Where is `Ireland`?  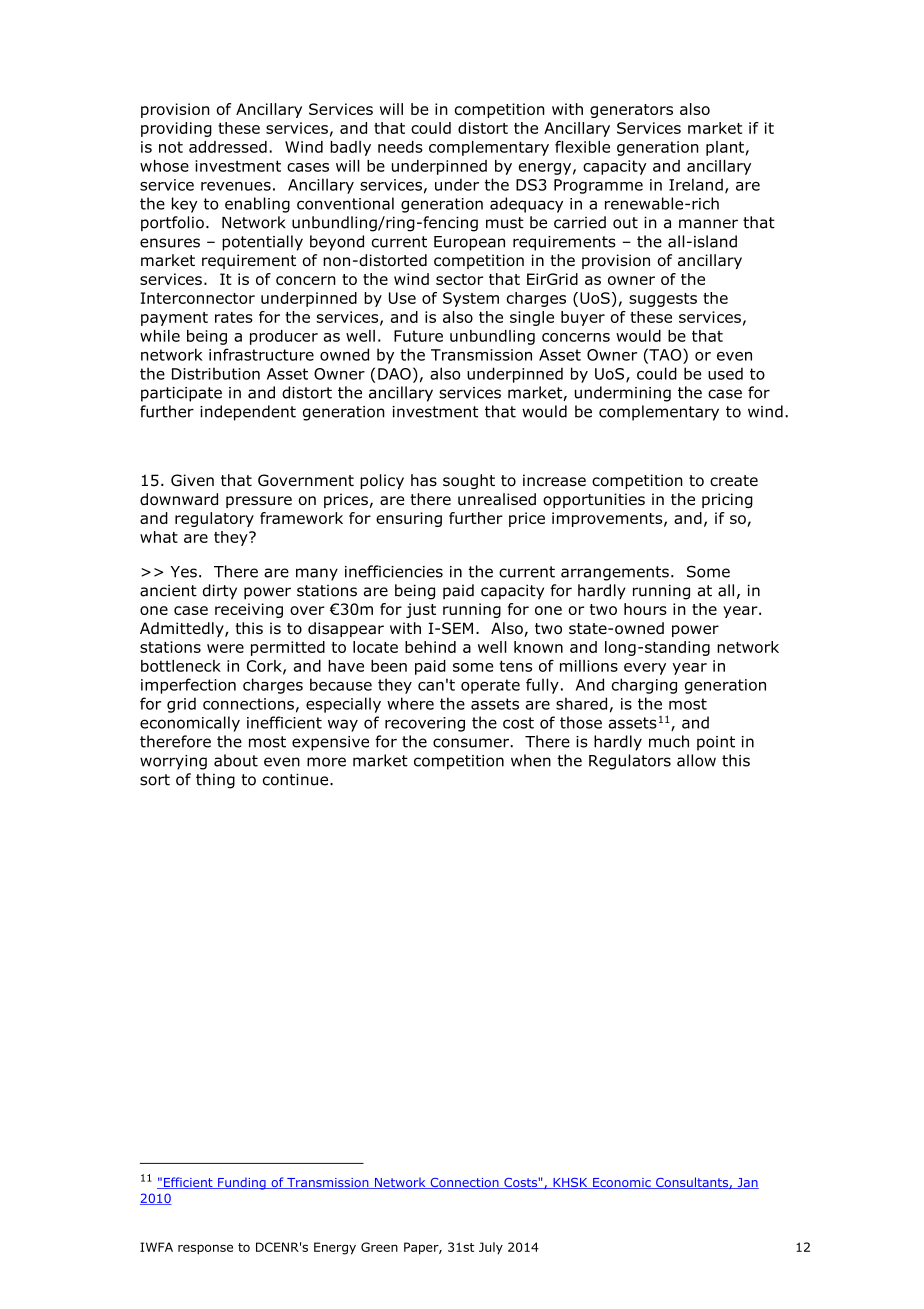 Ireland is located at coordinates (696, 184).
